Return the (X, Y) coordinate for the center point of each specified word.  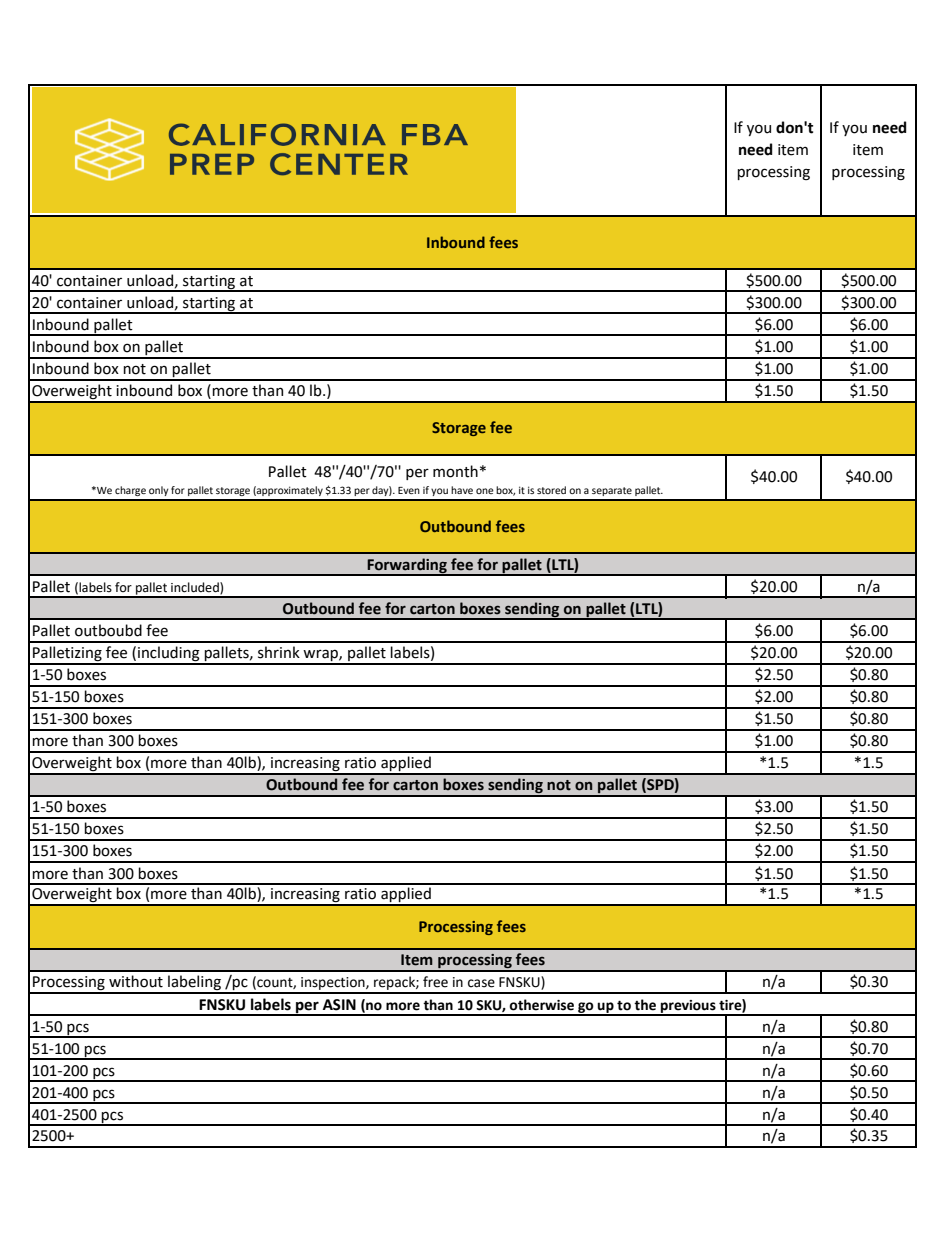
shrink (279, 652)
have (462, 490)
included (196, 588)
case (481, 983)
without (136, 981)
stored (551, 490)
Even (409, 490)
